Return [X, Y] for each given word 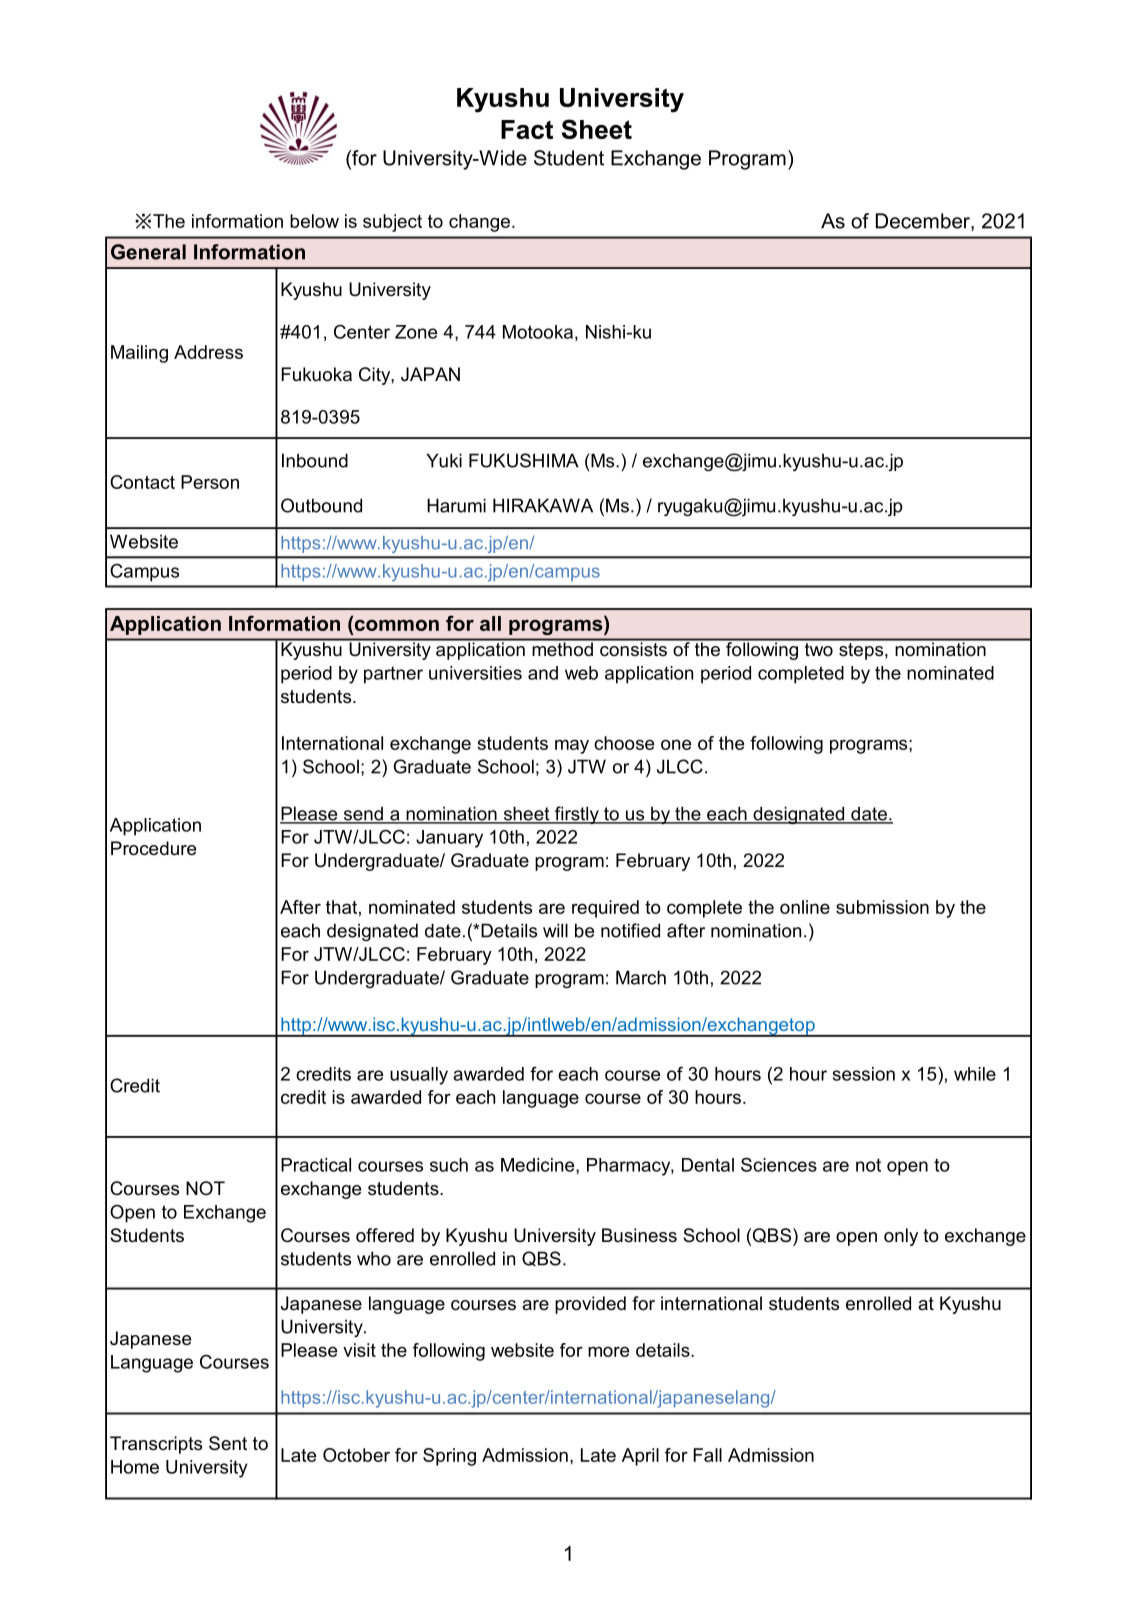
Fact [527, 129]
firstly [577, 815]
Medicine [539, 1166]
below [314, 221]
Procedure [153, 848]
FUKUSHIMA [524, 460]
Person [210, 482]
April [640, 1457]
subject [392, 223]
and [543, 673]
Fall [707, 1455]
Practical [316, 1165]
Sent [228, 1443]
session [864, 1074]
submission [882, 907]
